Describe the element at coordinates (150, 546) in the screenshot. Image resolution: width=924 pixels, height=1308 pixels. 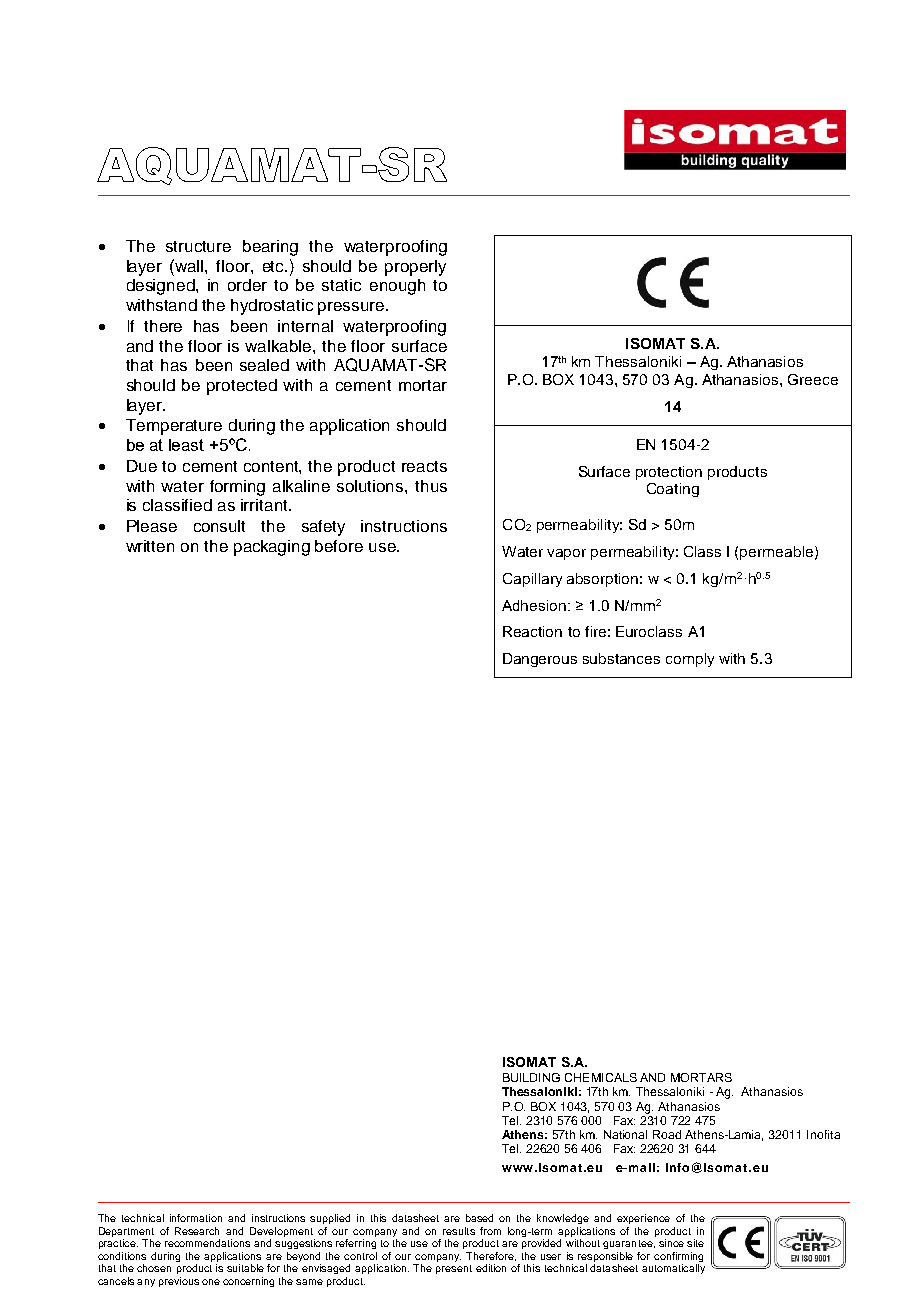
I see `written` at that location.
